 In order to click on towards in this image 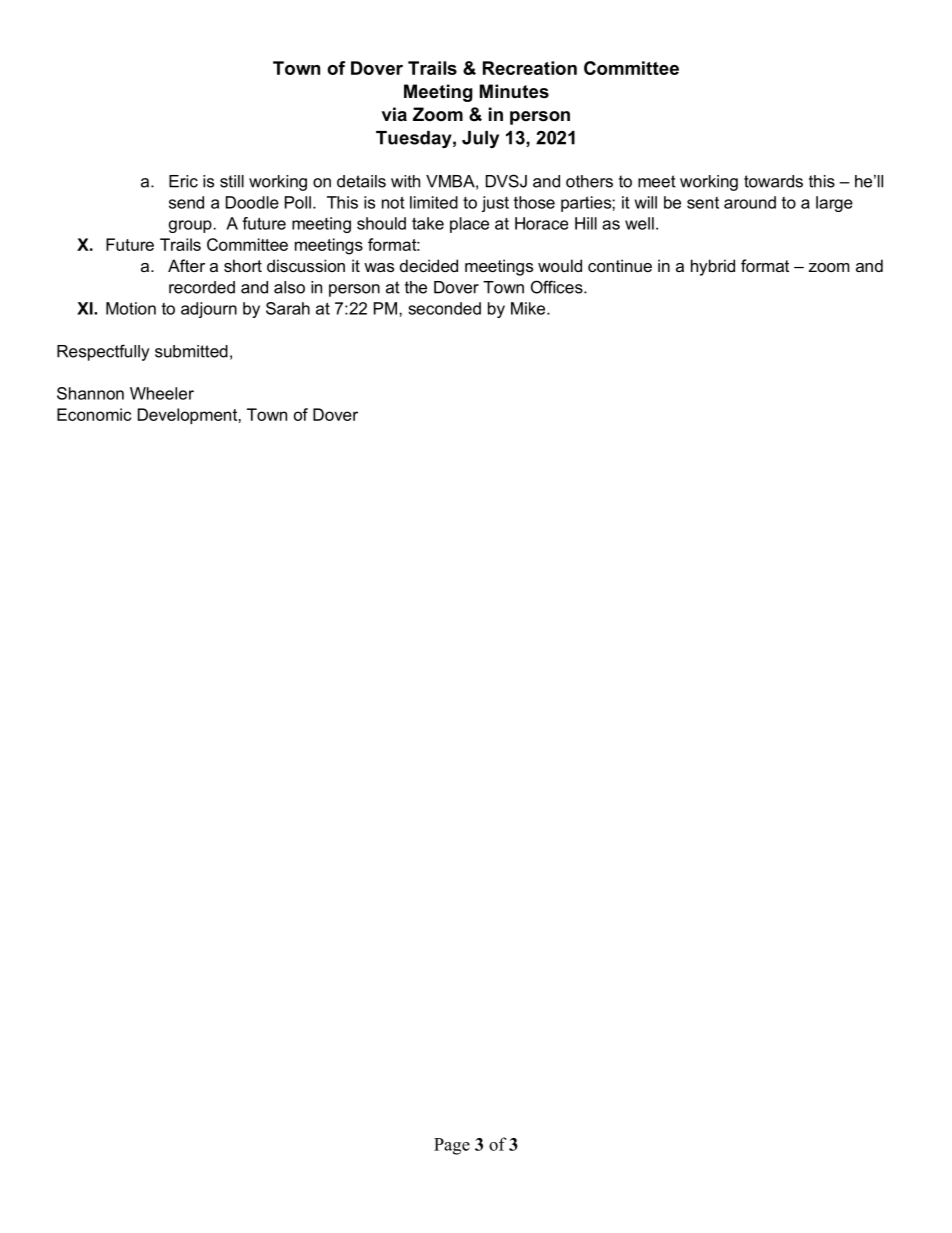, I will do `click(773, 181)`.
